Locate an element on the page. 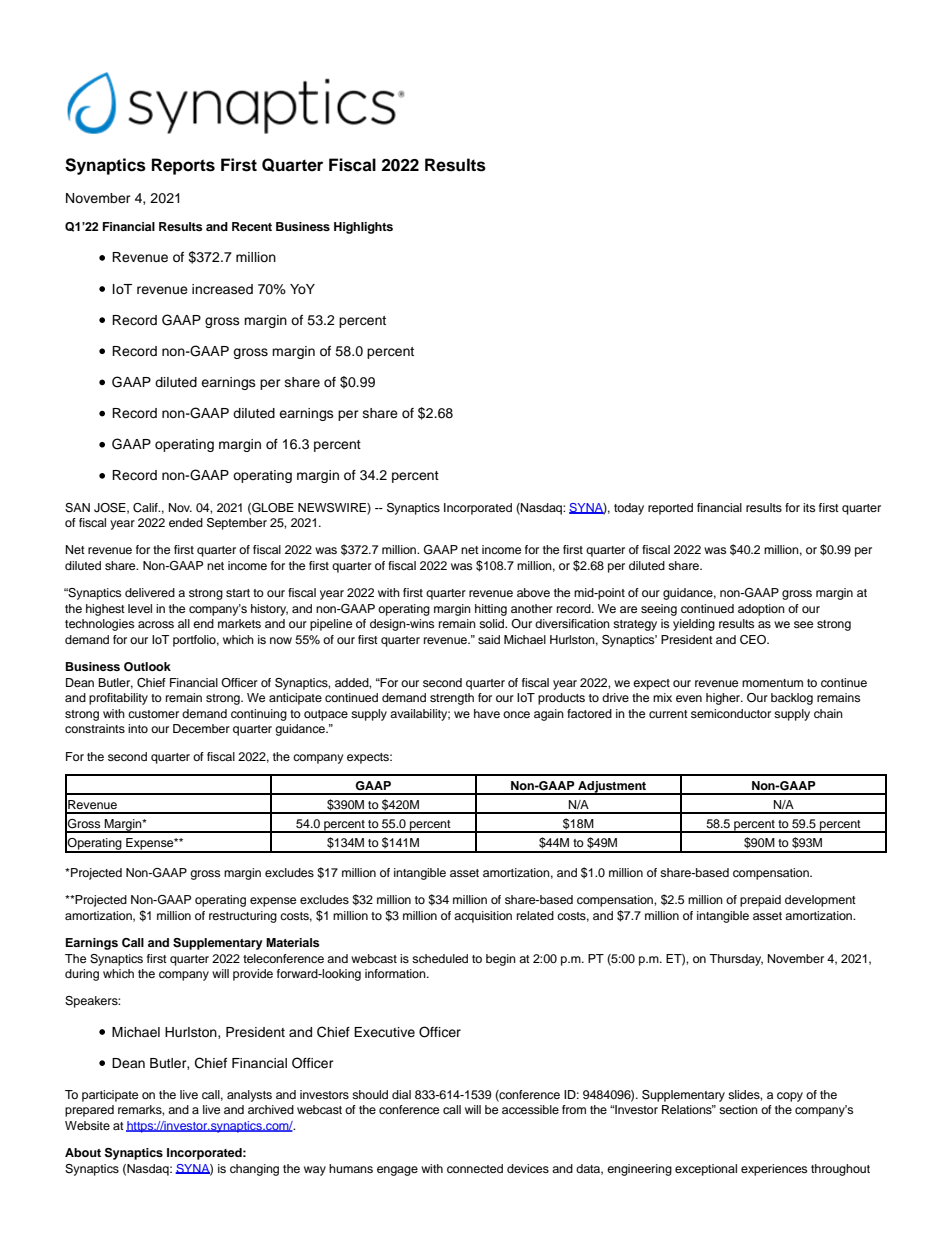 The width and height of the page is (952, 1233). Highlights is located at coordinates (363, 228).
